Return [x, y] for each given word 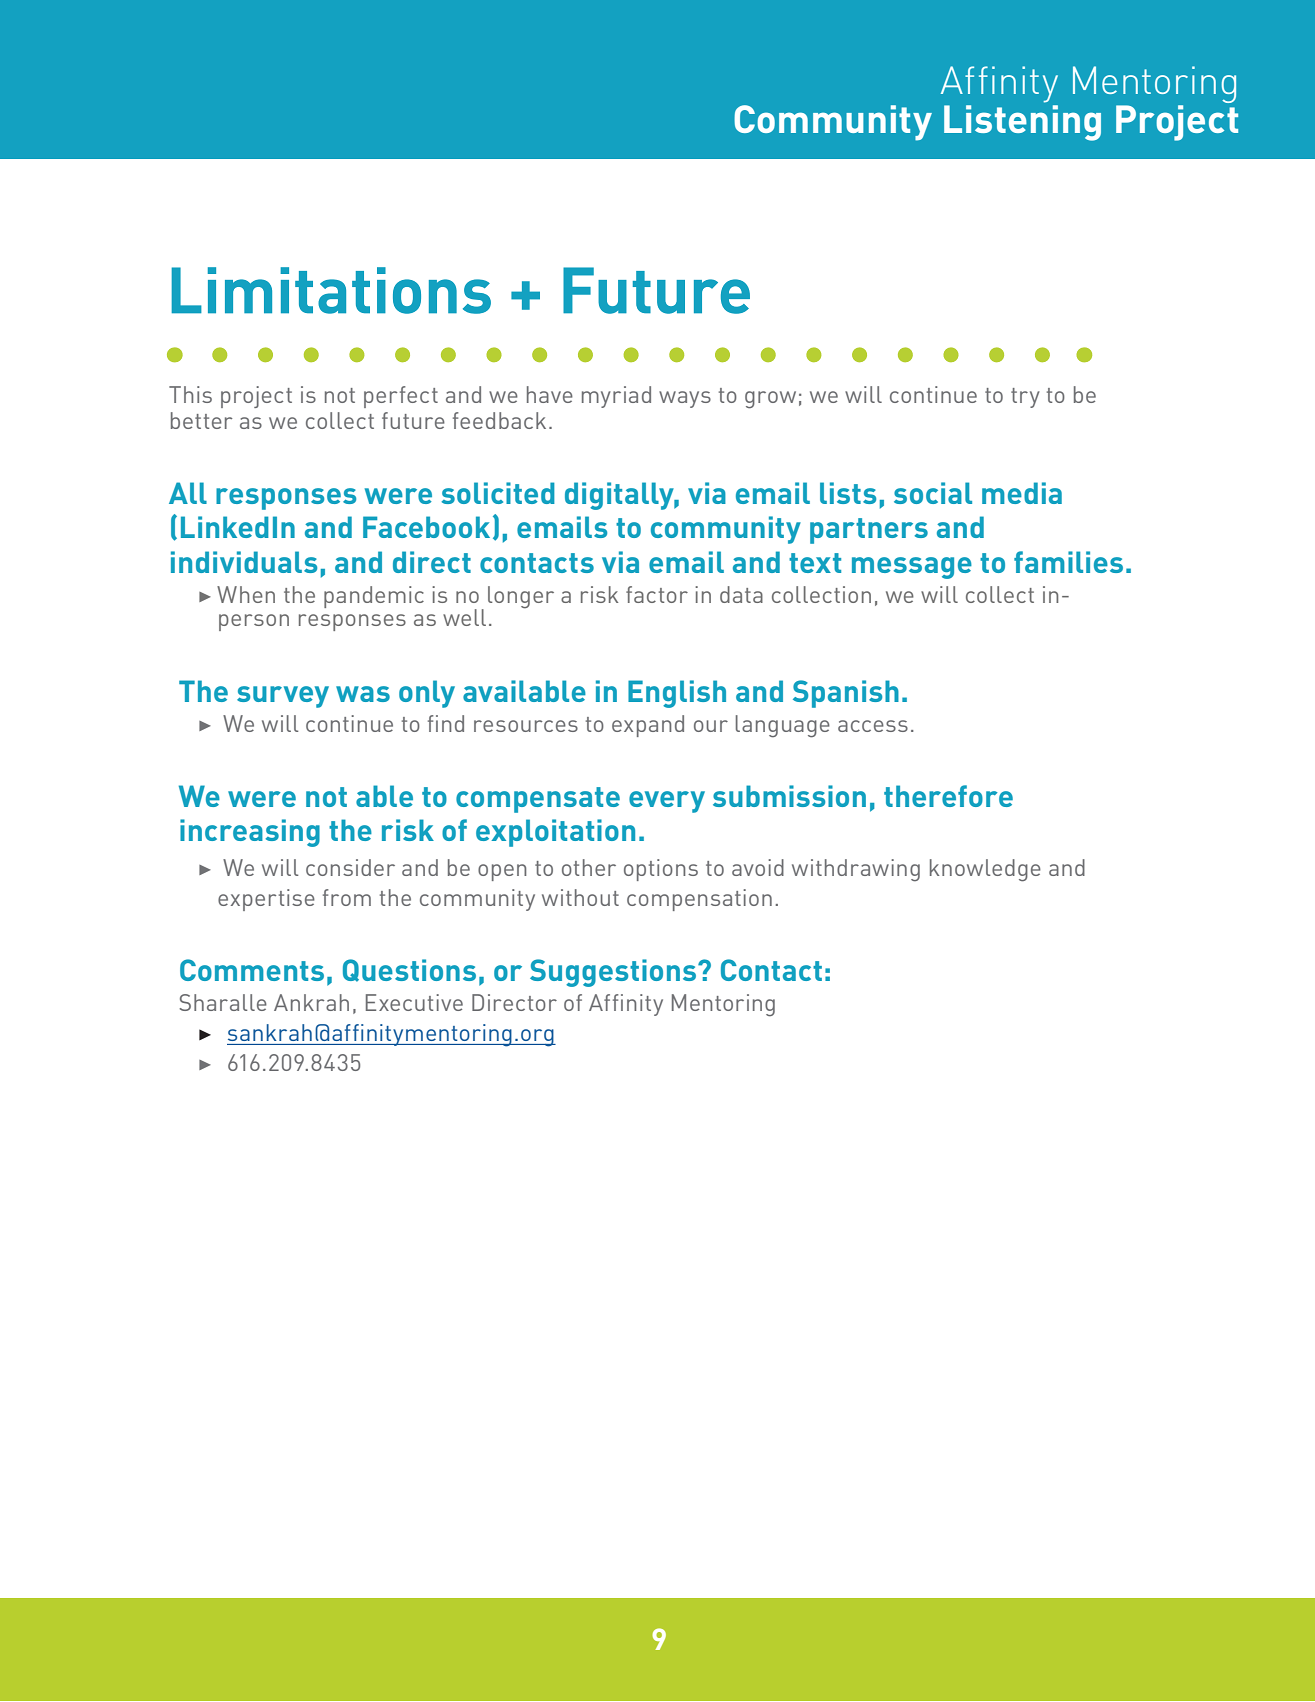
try [1025, 398]
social [933, 493]
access [873, 726]
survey [283, 697]
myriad [616, 397]
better [201, 420]
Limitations [331, 290]
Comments [252, 970]
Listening [1022, 123]
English [677, 694]
